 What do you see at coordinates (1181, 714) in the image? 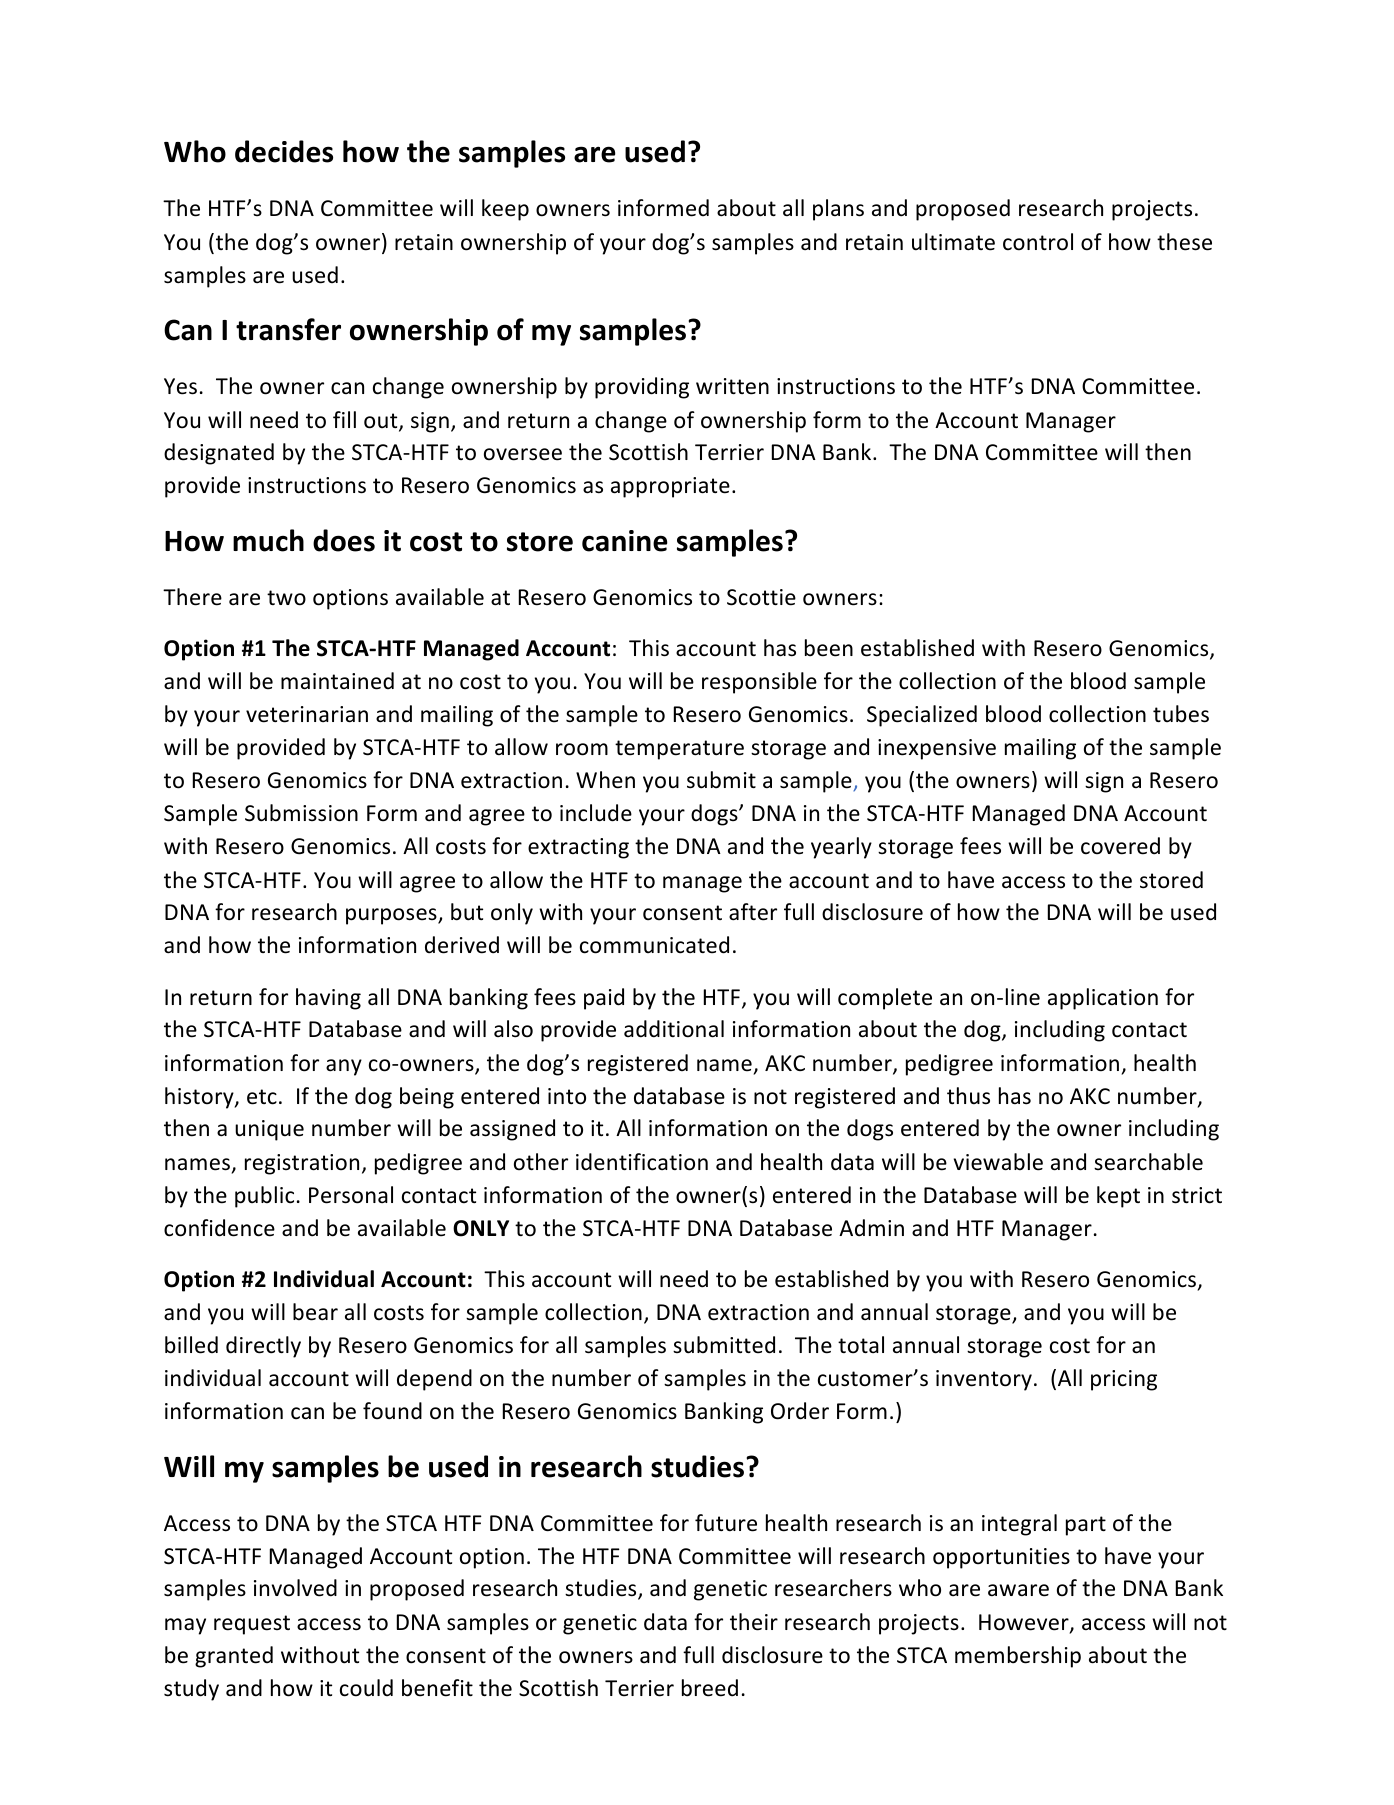
I see `tubes` at bounding box center [1181, 714].
